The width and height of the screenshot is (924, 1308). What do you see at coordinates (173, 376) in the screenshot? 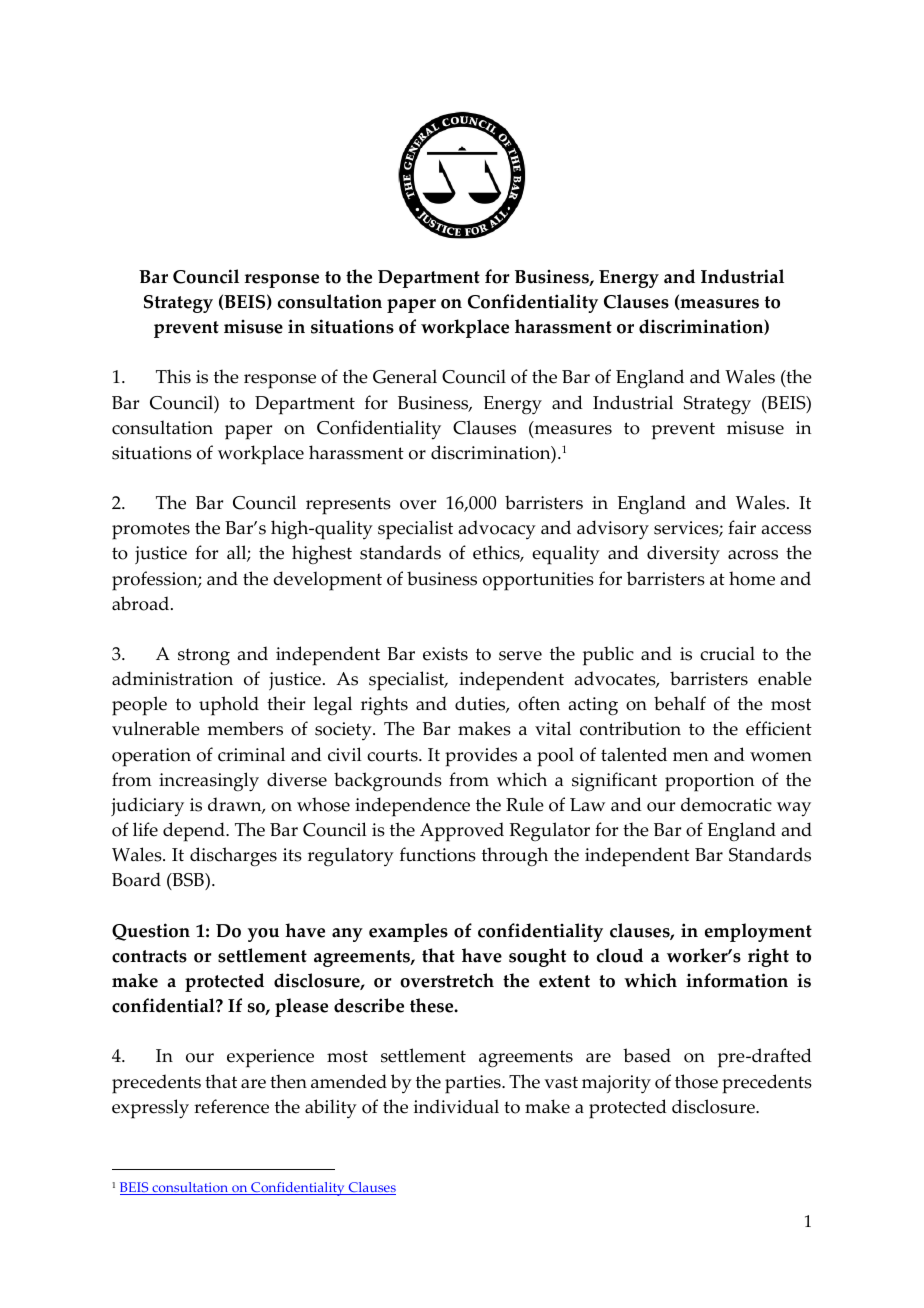
I see `This` at bounding box center [173, 376].
